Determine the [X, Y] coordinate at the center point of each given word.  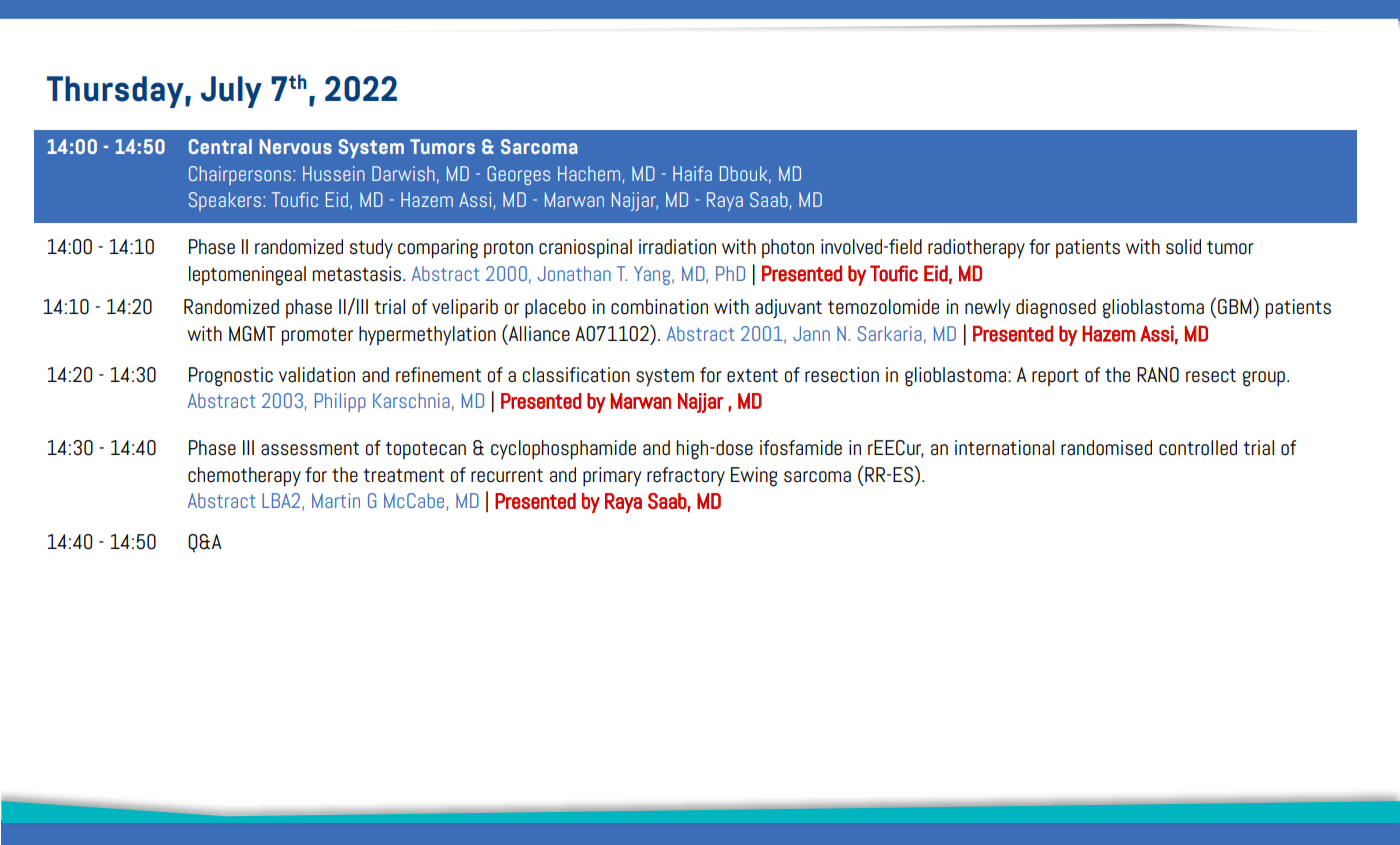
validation [317, 375]
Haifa [692, 173]
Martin [336, 500]
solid [1183, 247]
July [231, 92]
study [371, 249]
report [1055, 378]
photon [788, 249]
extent [752, 375]
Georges [518, 175]
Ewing [754, 477]
